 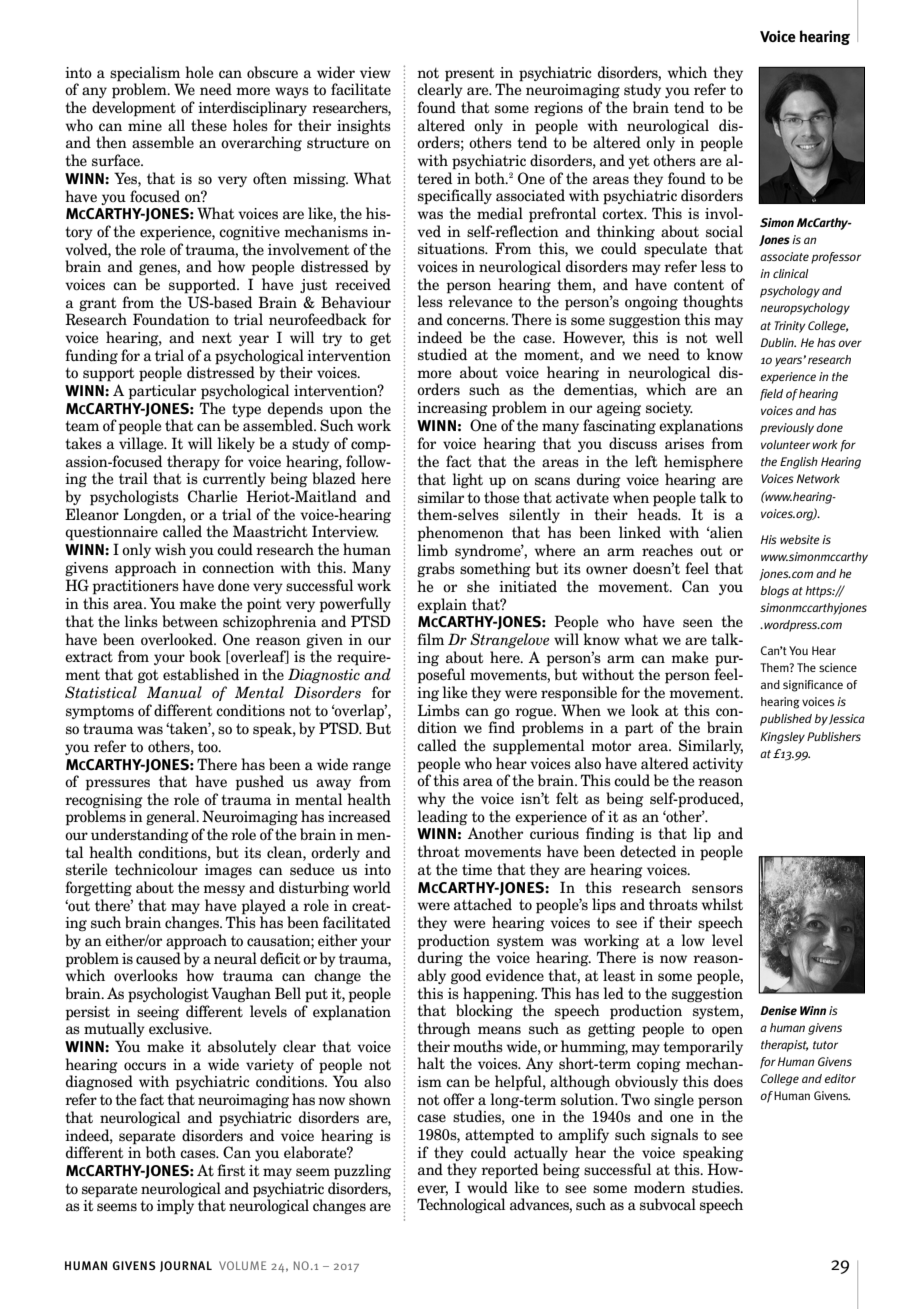 What do you see at coordinates (430, 639) in the image?
I see `film` at bounding box center [430, 639].
